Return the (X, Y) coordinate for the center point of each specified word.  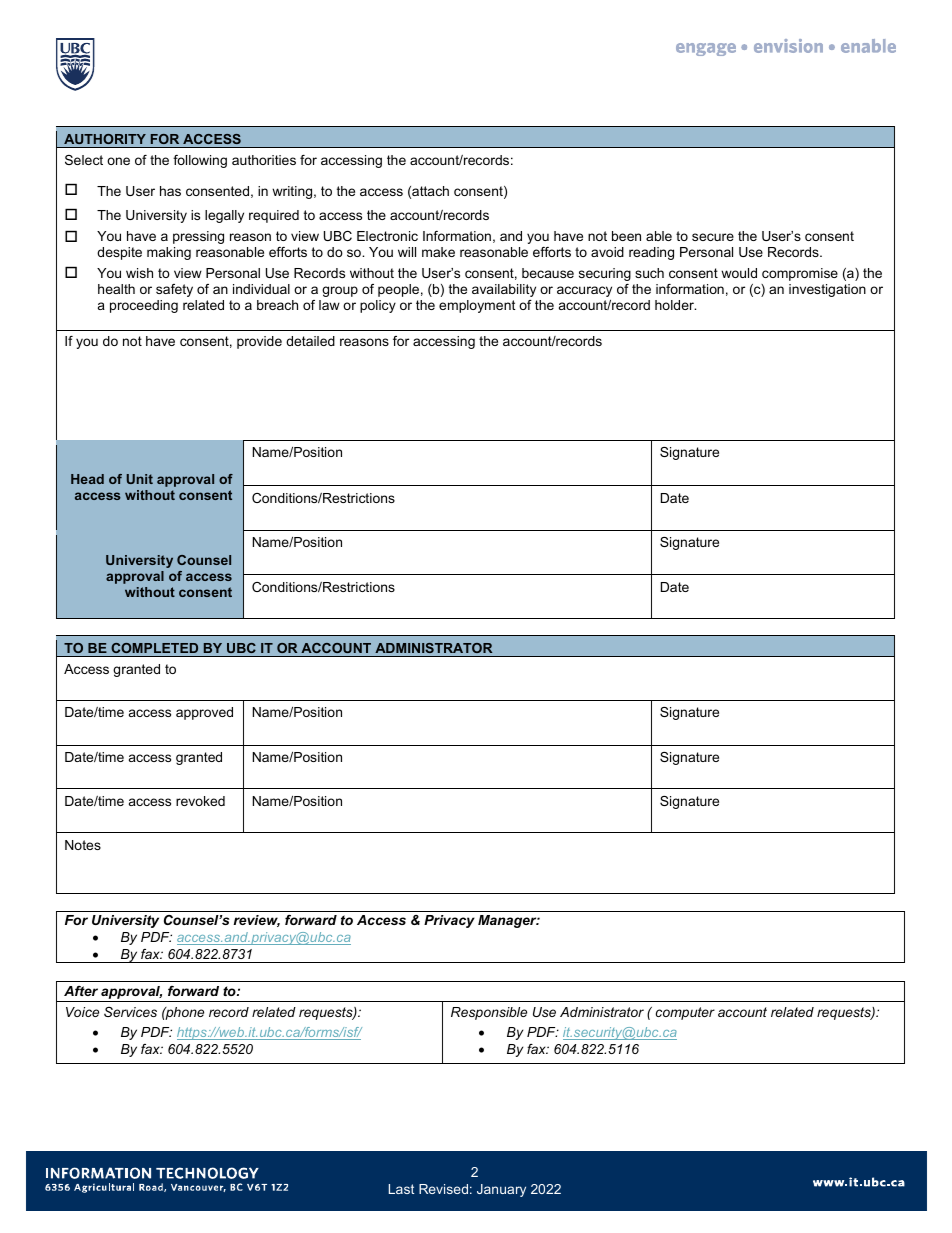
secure (713, 237)
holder (675, 305)
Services (130, 1012)
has (170, 191)
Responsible (489, 1013)
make (438, 252)
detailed (310, 341)
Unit (140, 479)
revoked (200, 801)
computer (685, 1013)
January (501, 1190)
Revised (443, 1189)
